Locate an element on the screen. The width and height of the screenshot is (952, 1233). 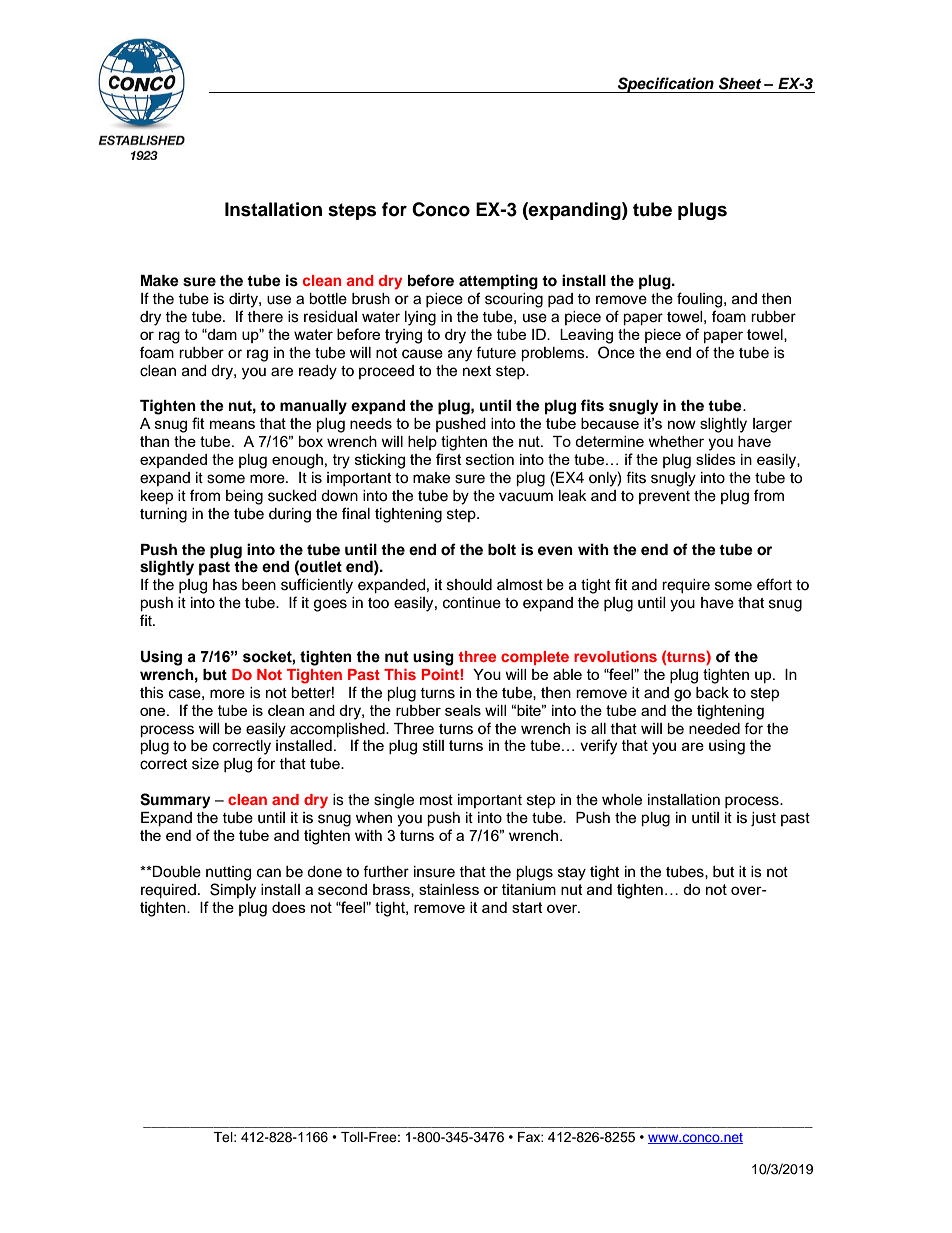
has is located at coordinates (225, 585).
